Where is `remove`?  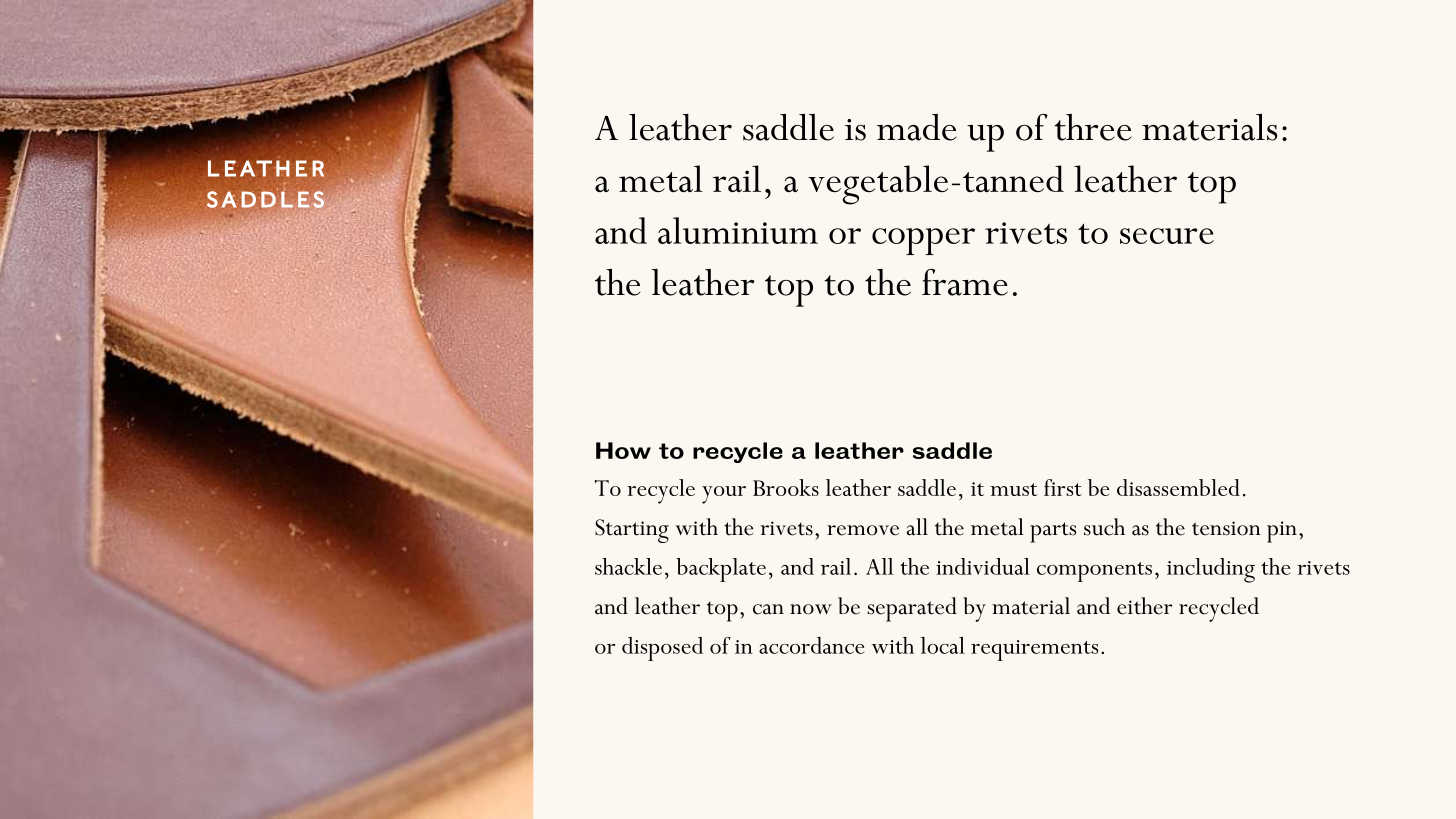
remove is located at coordinates (863, 530).
